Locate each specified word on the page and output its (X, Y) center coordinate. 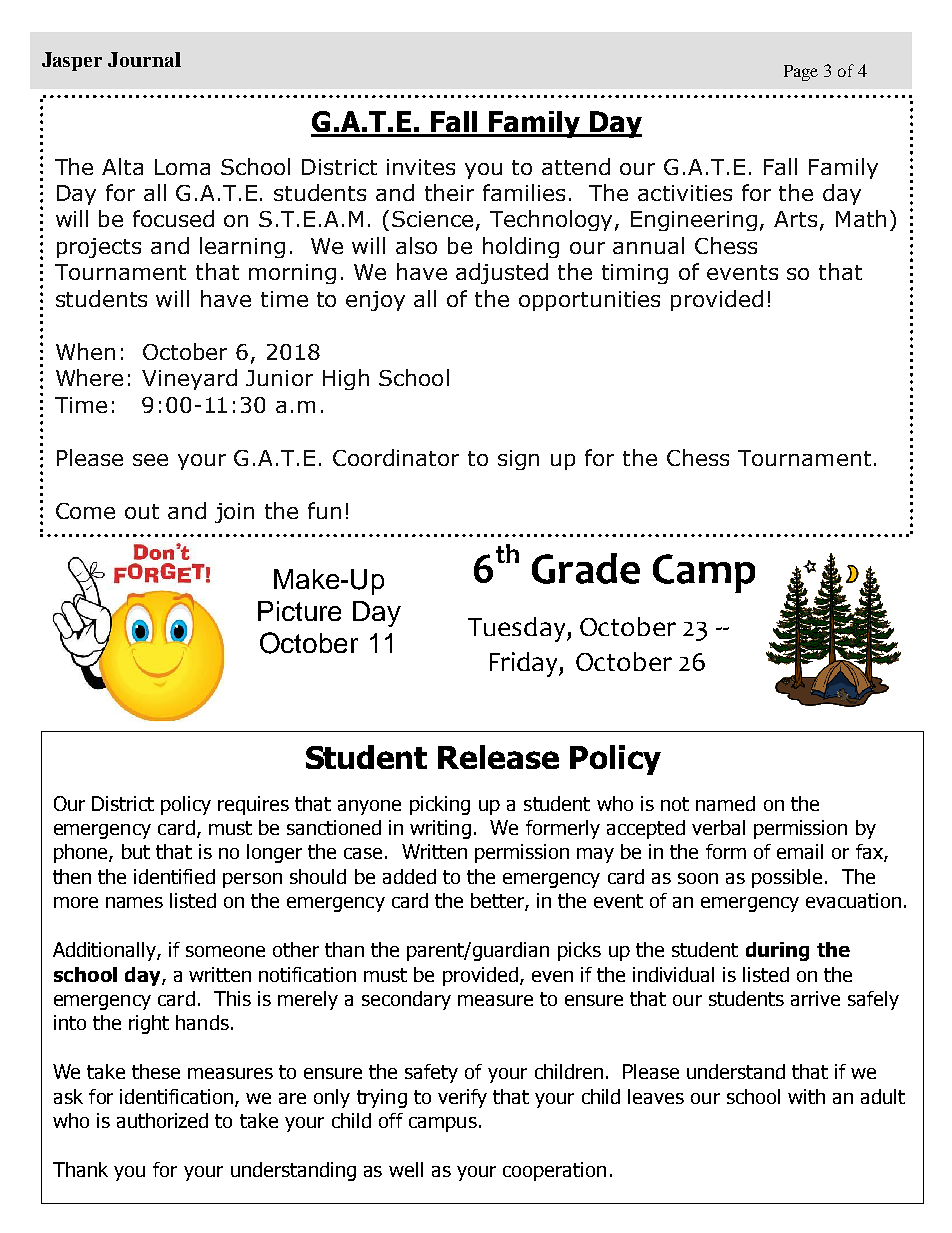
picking (440, 805)
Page (801, 73)
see (150, 460)
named (725, 803)
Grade (586, 568)
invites (421, 167)
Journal (144, 59)
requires (253, 805)
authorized (162, 1120)
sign (518, 460)
